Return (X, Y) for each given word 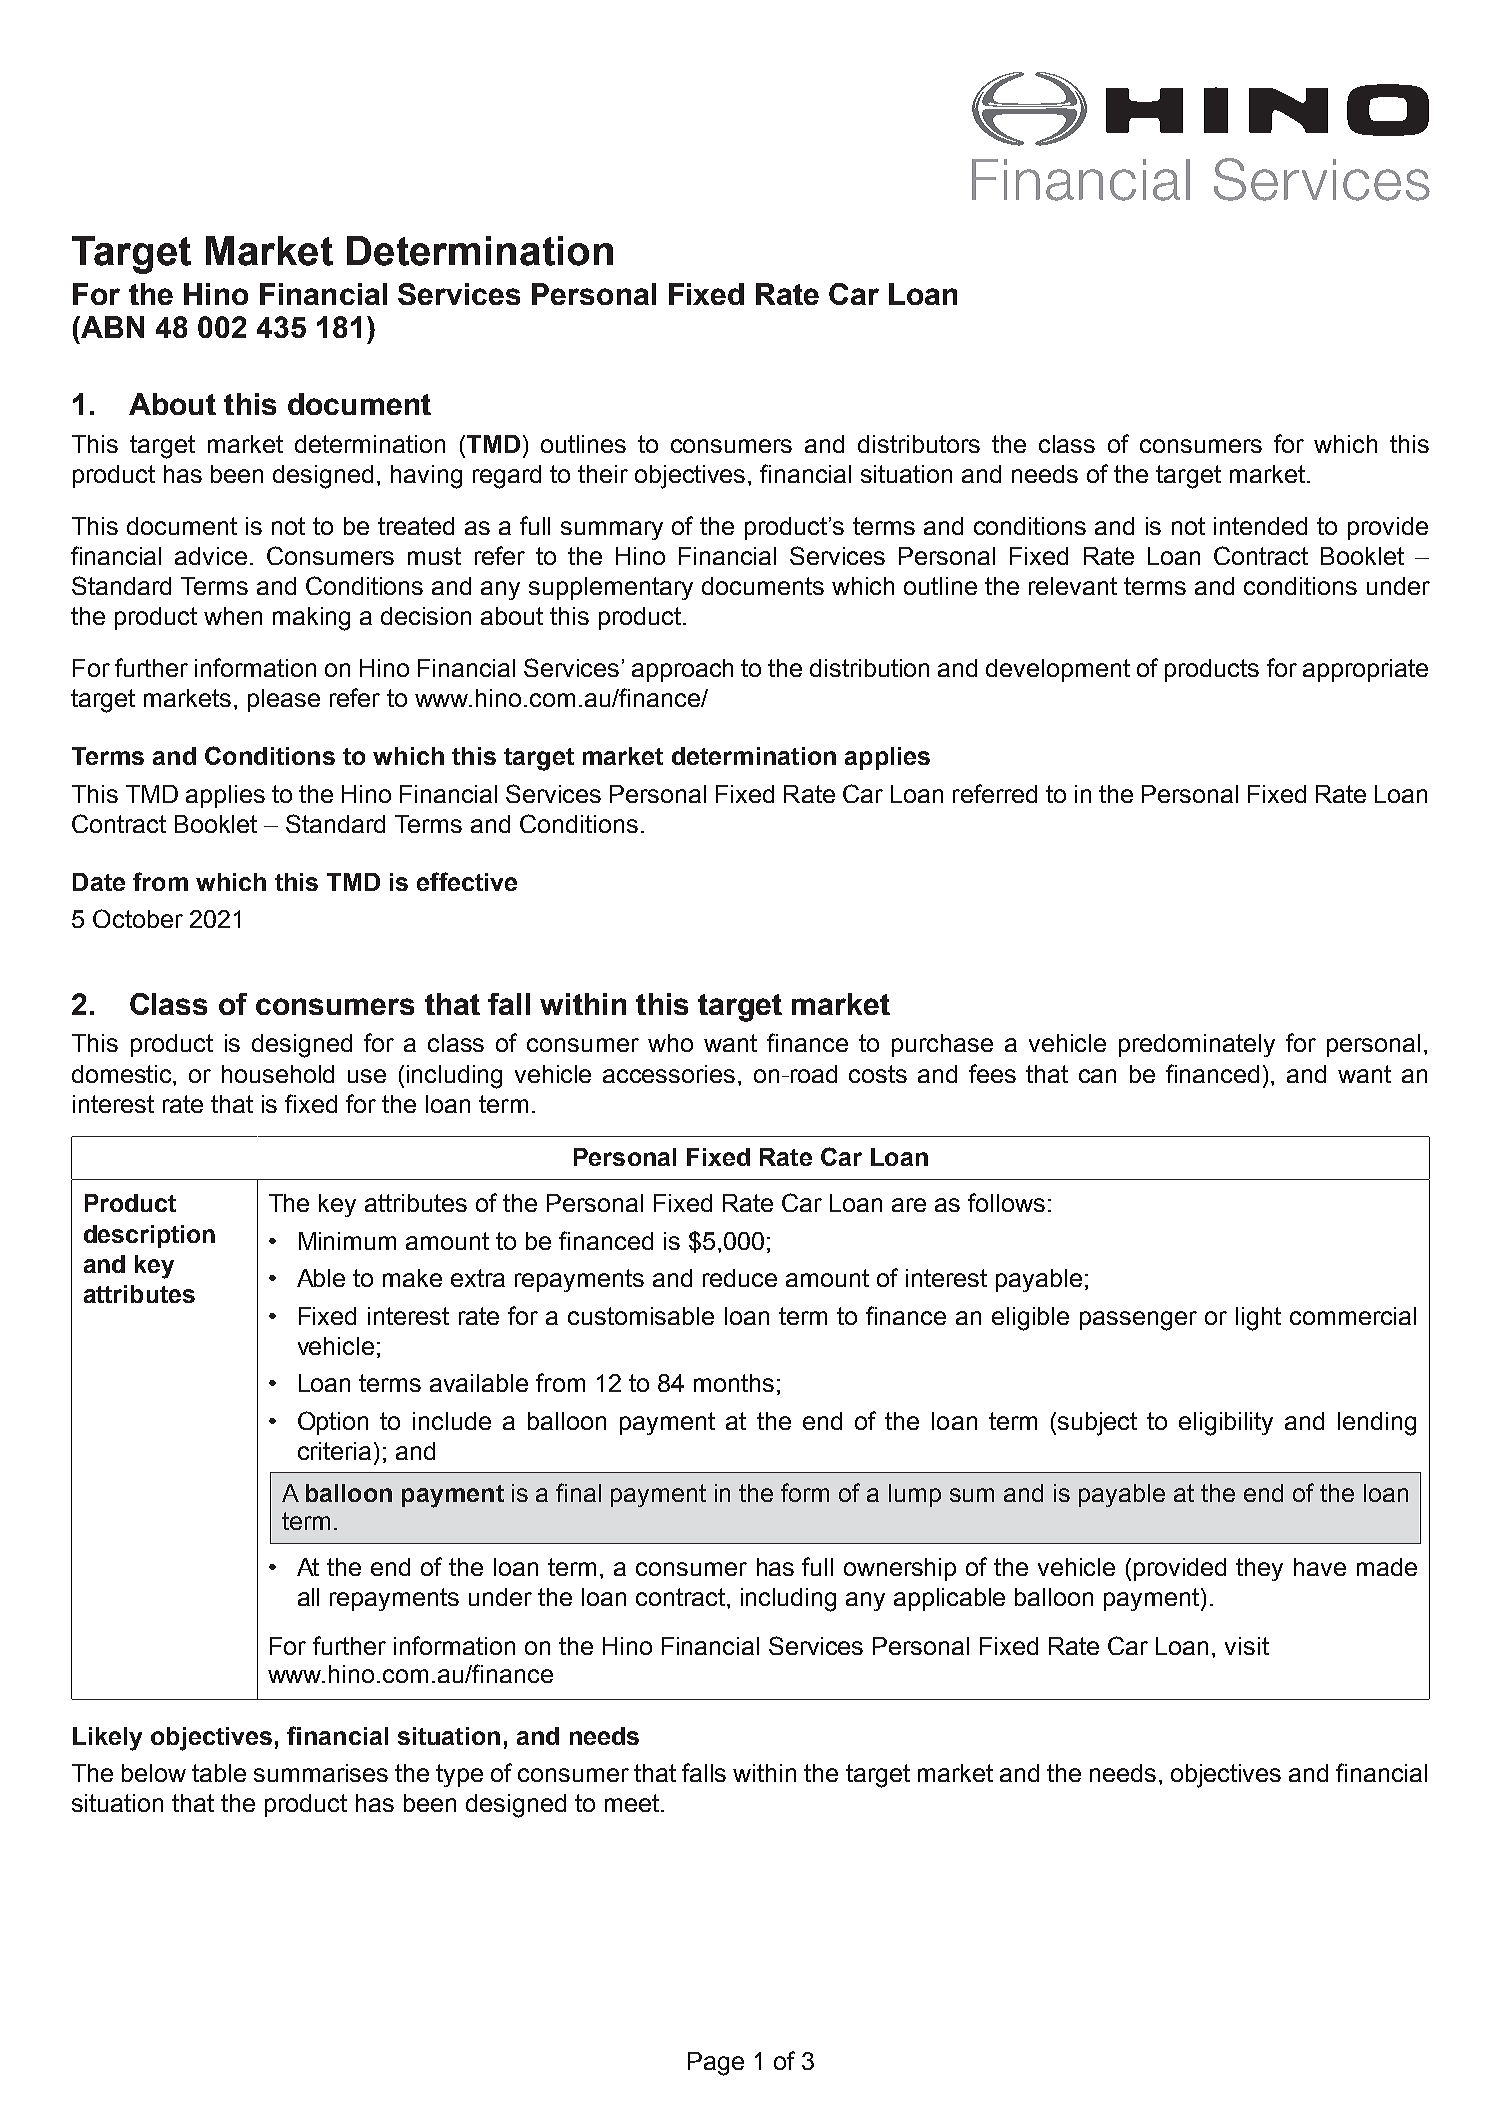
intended (1260, 526)
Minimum (347, 1241)
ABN (111, 327)
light (1258, 1319)
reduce (740, 1278)
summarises (321, 1773)
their (603, 474)
